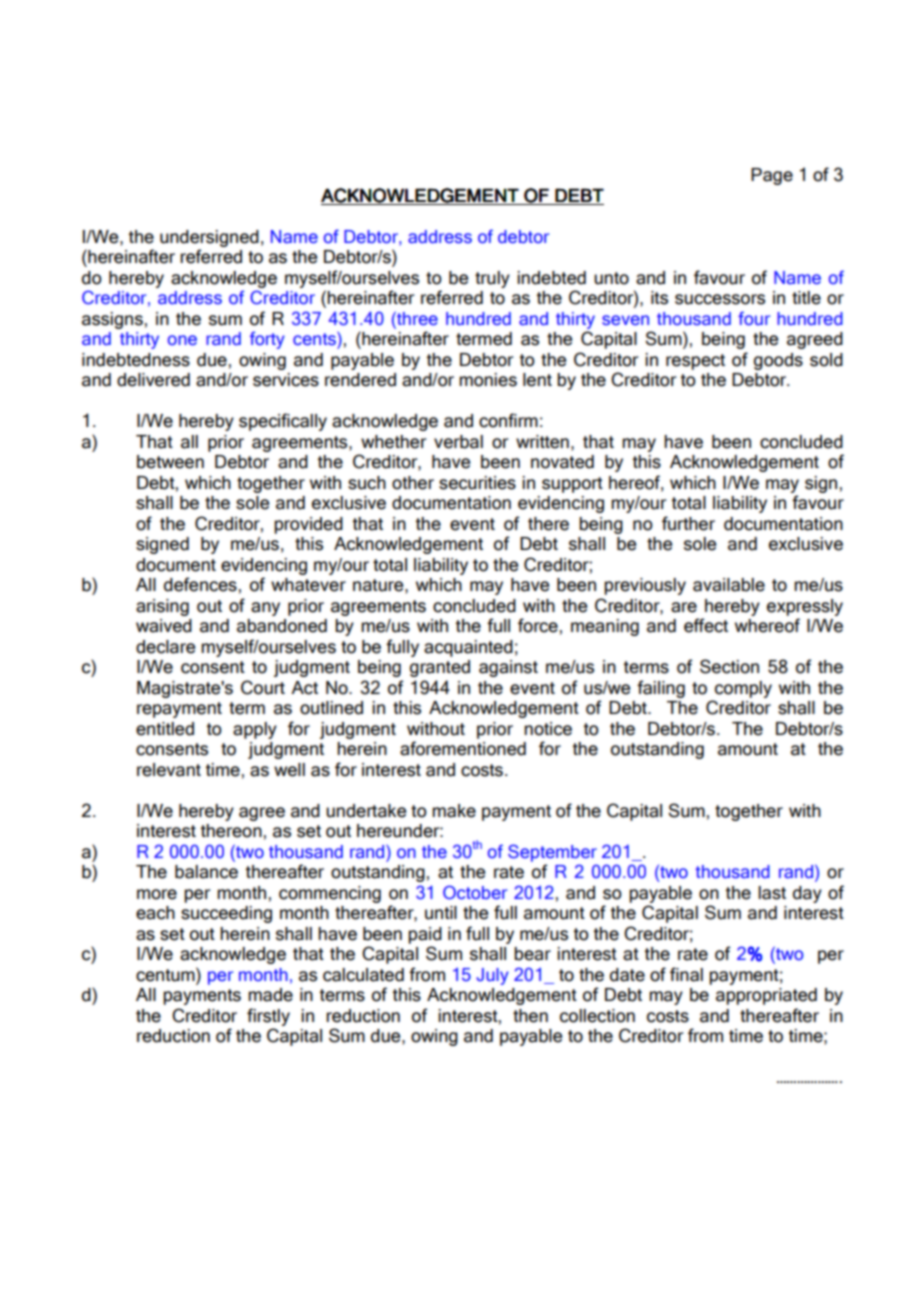  Describe the element at coordinates (492, 976) in the image. I see `July` at that location.
